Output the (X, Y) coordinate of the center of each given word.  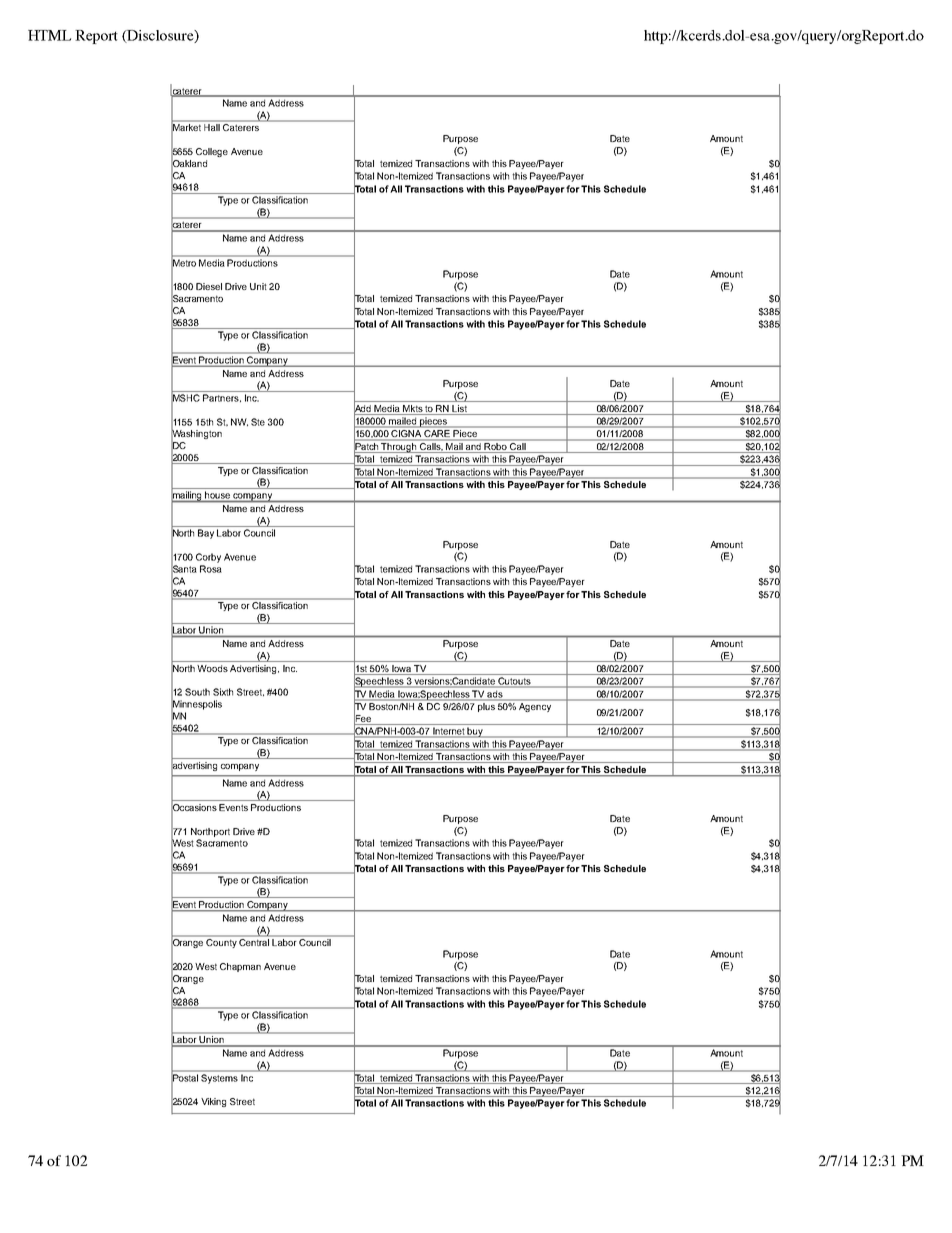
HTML (49, 35)
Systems (219, 1079)
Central (254, 942)
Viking (213, 1102)
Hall (212, 127)
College (212, 152)
